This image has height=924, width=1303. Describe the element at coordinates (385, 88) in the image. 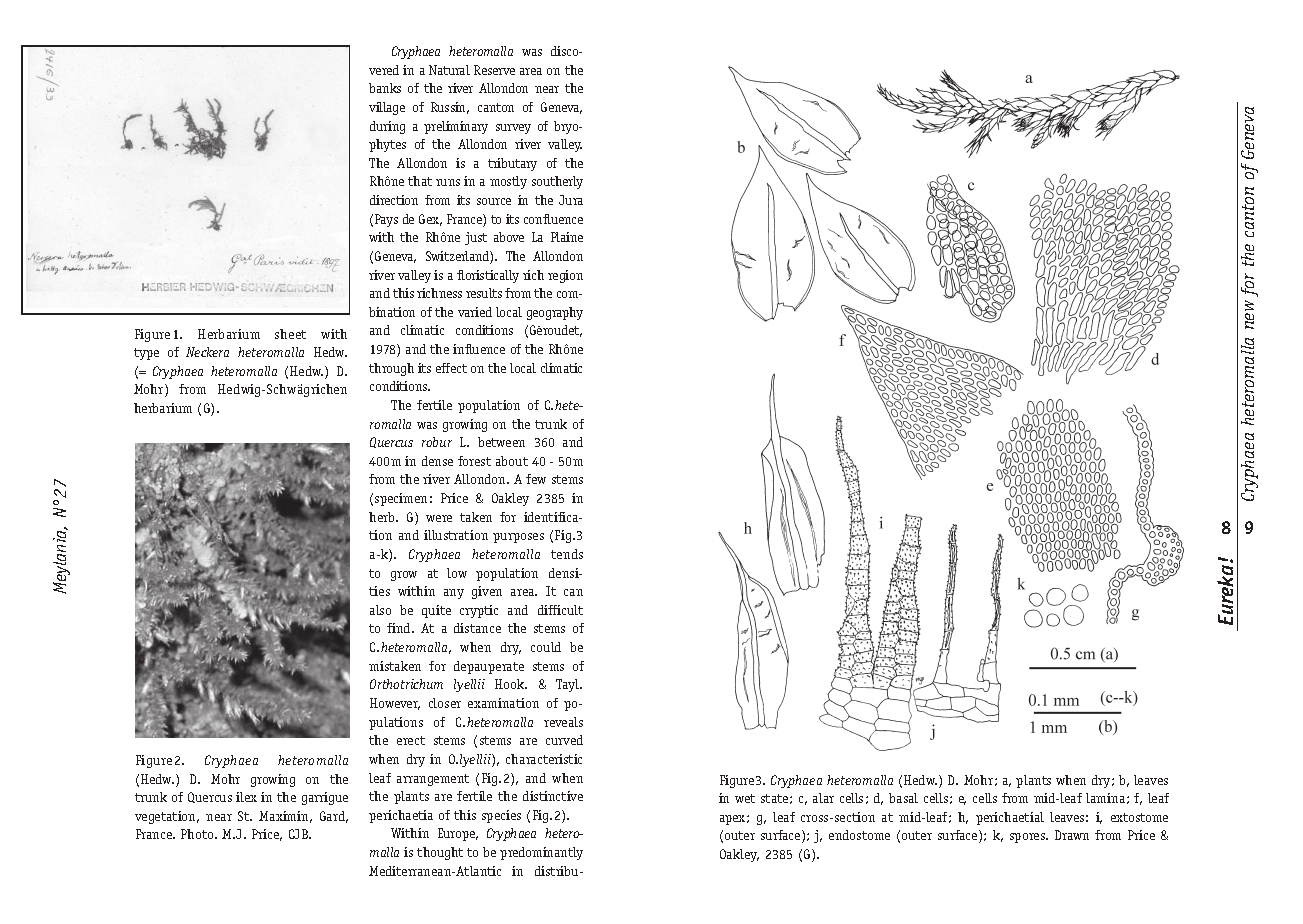

I see `banks` at that location.
